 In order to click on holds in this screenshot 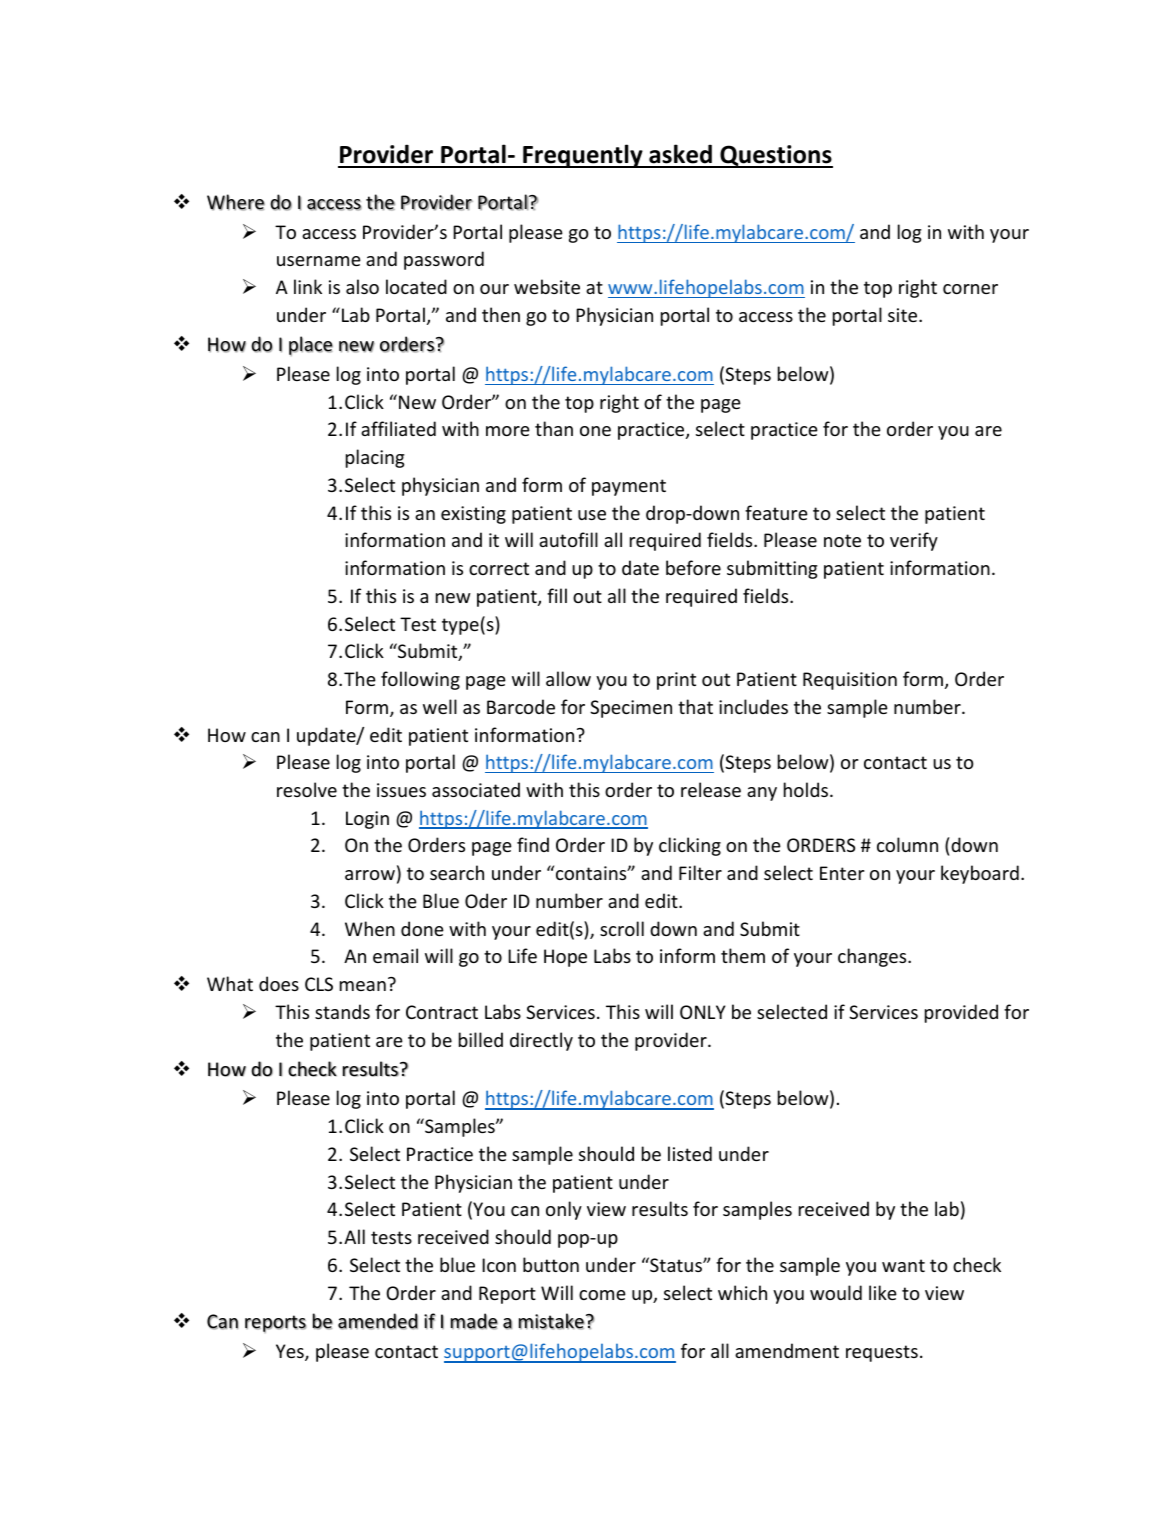, I will do `click(806, 789)`.
